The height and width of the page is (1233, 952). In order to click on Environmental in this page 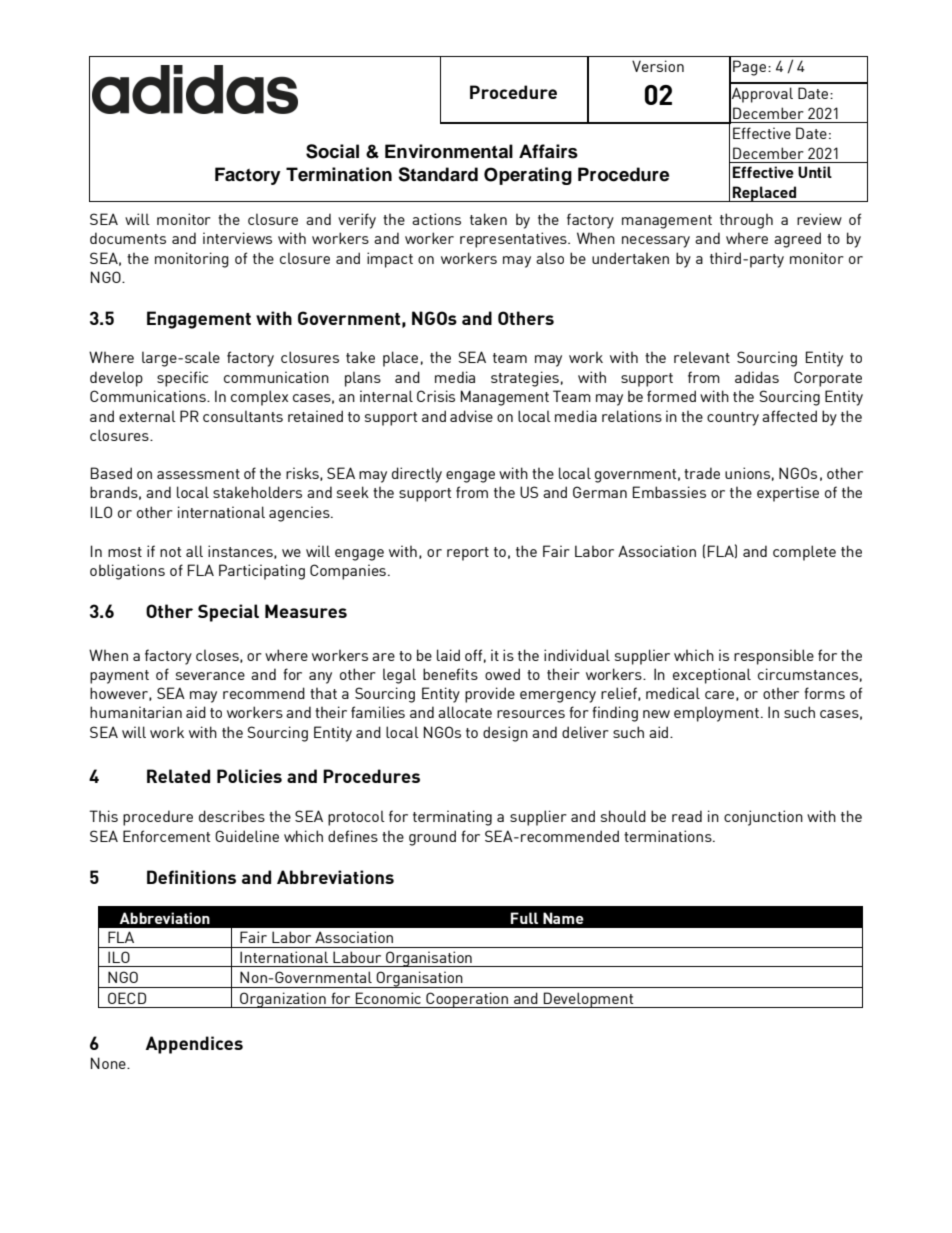, I will do `click(449, 151)`.
